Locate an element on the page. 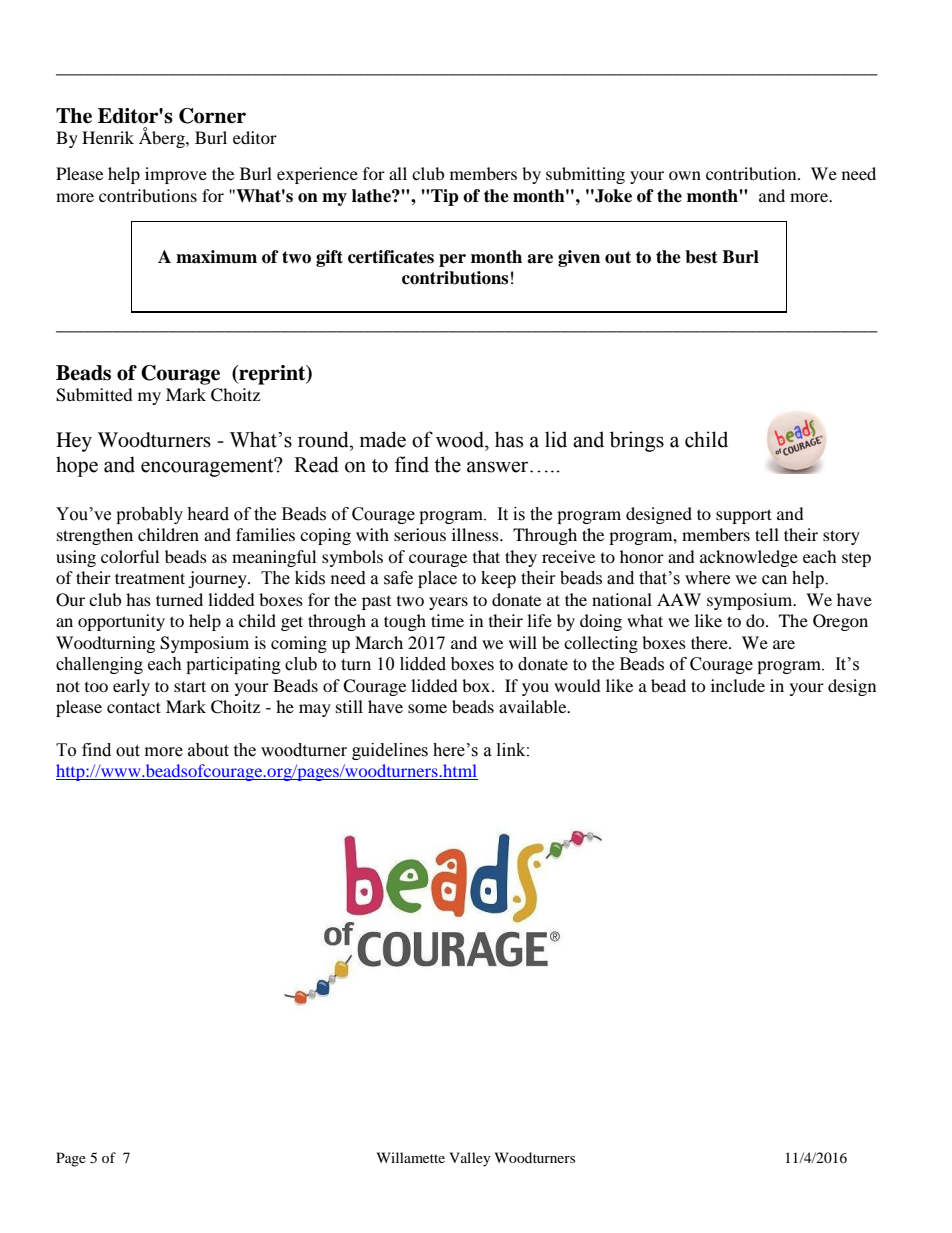 The height and width of the image is (1233, 952). Tip is located at coordinates (444, 197).
